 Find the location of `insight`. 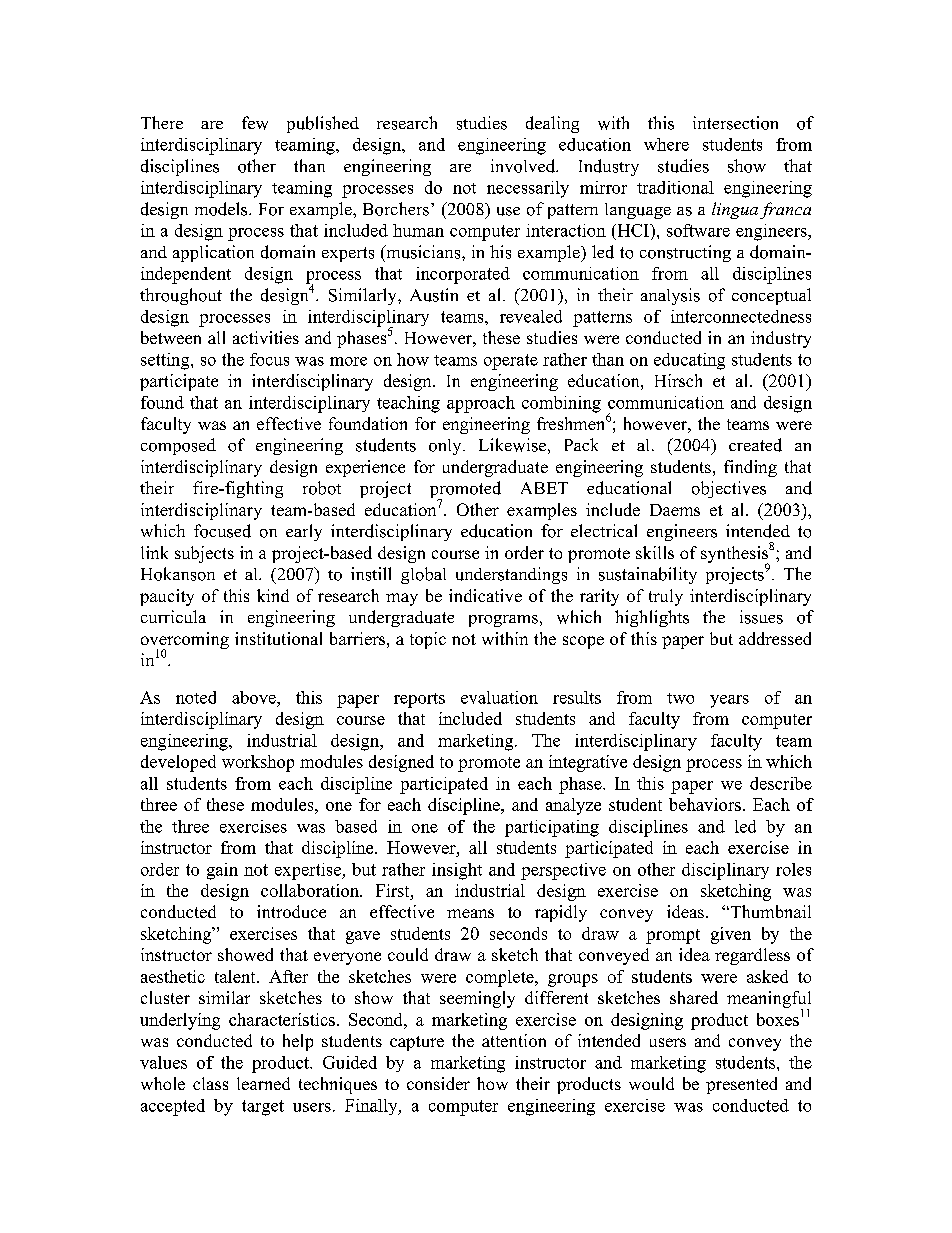

insight is located at coordinates (457, 871).
